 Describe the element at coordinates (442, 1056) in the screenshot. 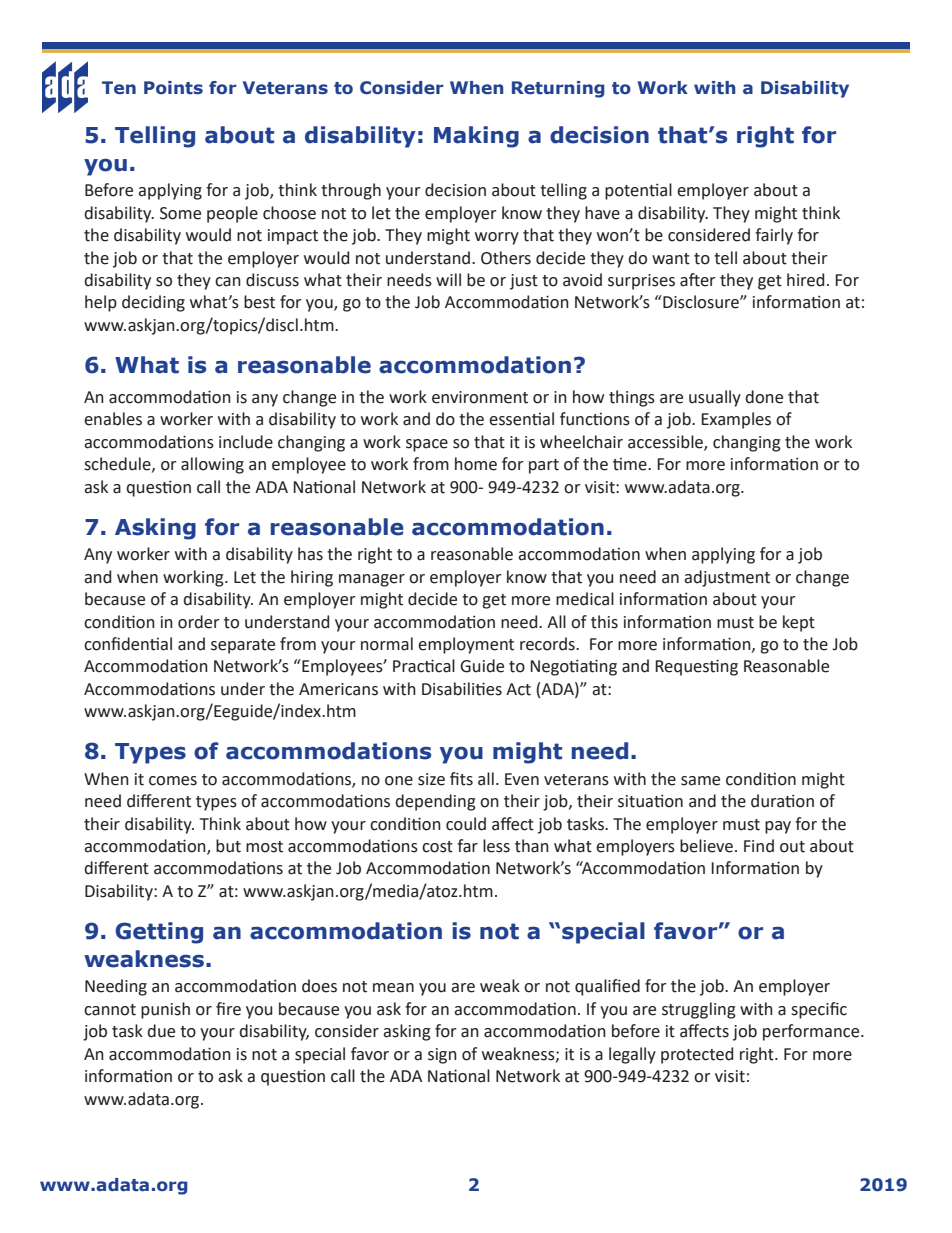

I see `sign` at that location.
